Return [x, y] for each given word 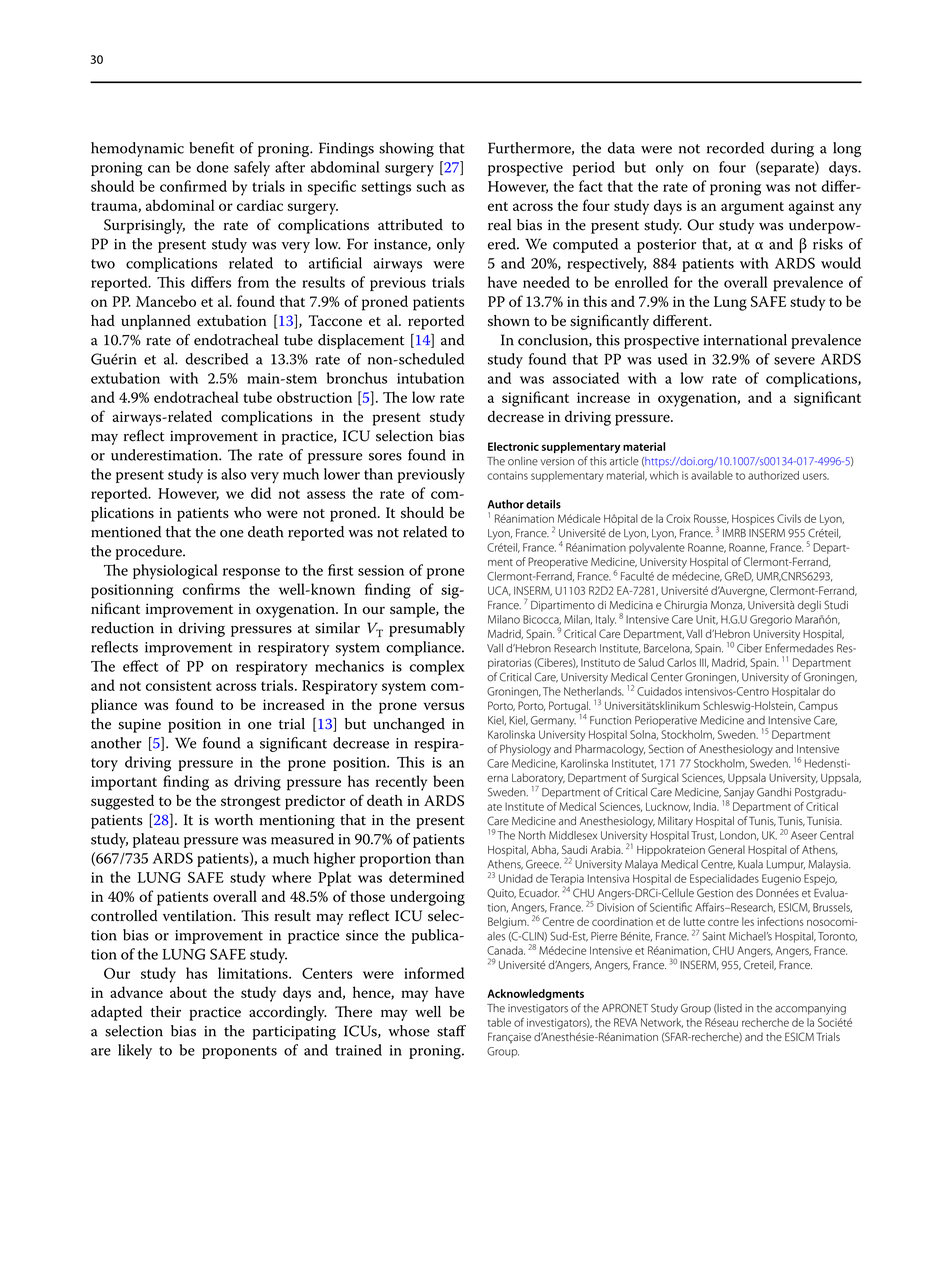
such [431, 186]
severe [794, 361]
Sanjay [738, 794]
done [213, 167]
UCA [499, 591]
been [448, 781]
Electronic [513, 446]
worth [233, 820]
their [166, 1011]
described [216, 359]
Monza [728, 606]
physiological [175, 572]
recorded [735, 148]
